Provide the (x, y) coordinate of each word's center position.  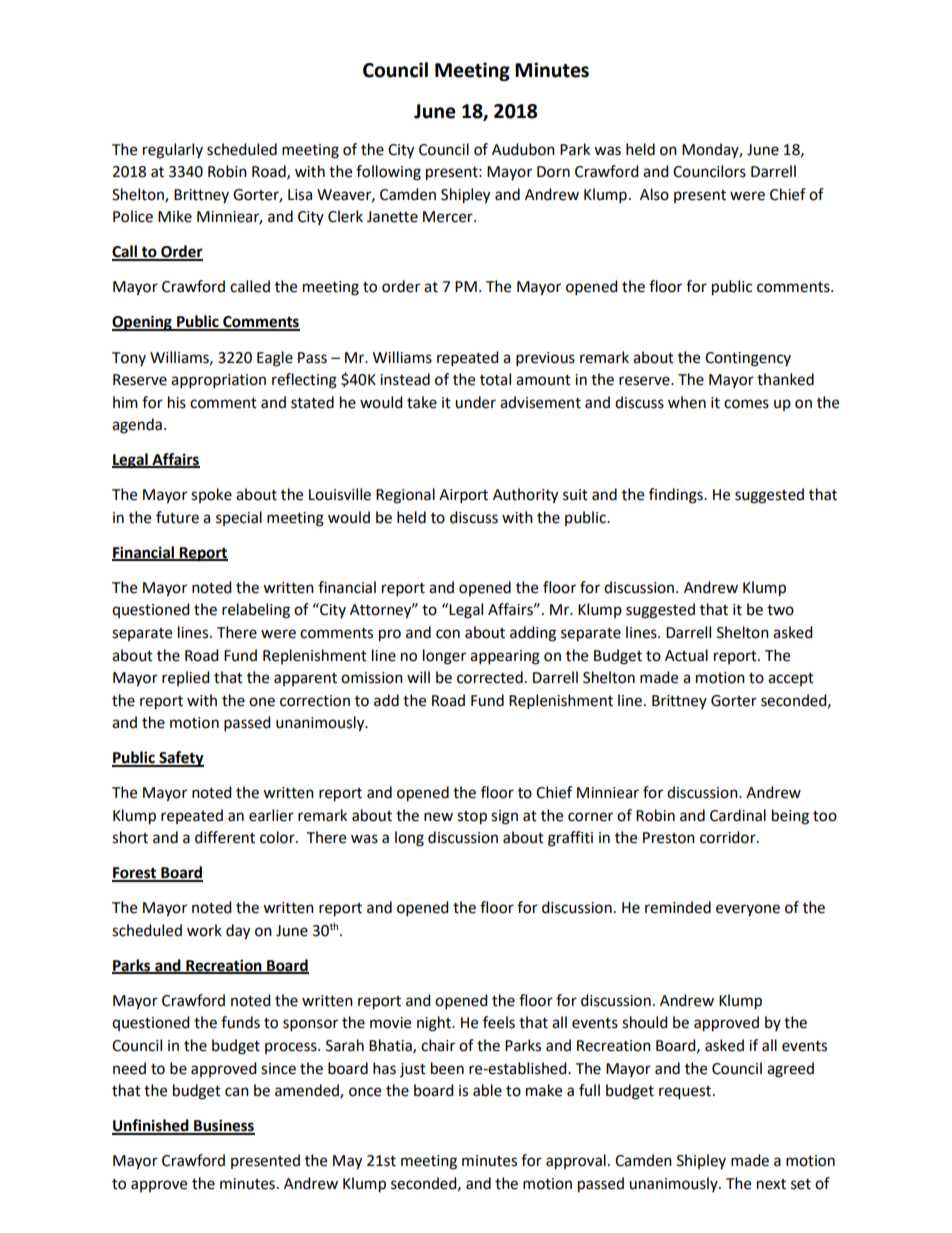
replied (186, 678)
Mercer (449, 217)
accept (791, 679)
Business (223, 1126)
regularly (173, 151)
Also (654, 194)
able (487, 1090)
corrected (490, 677)
